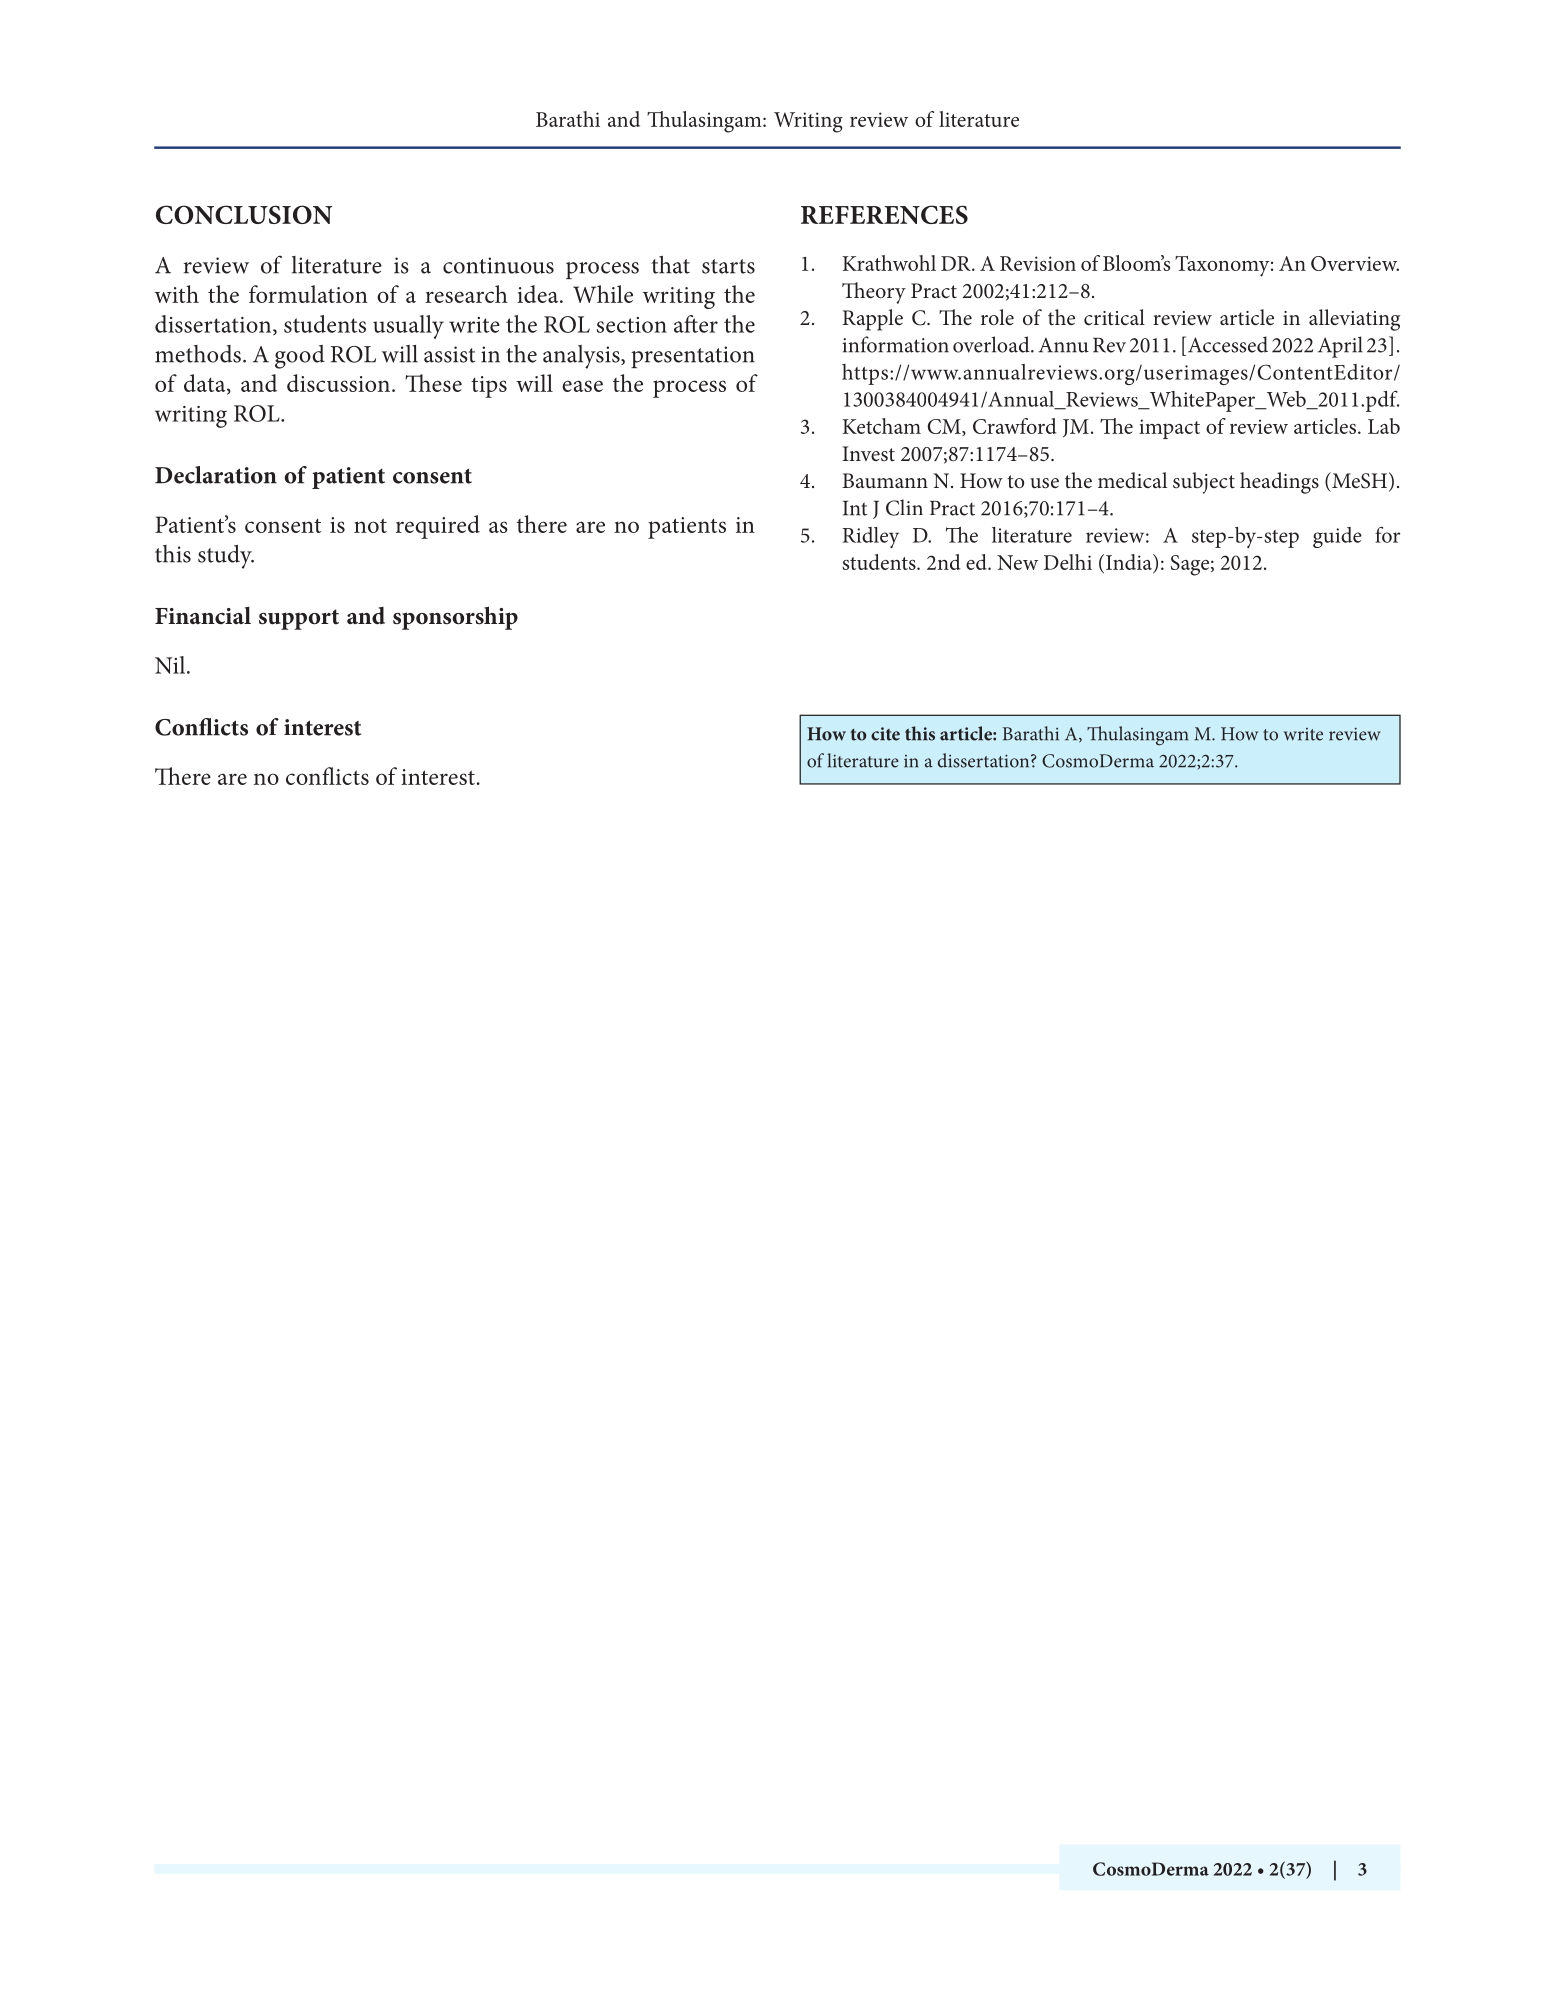 This screenshot has height=1999, width=1555. What do you see at coordinates (171, 665) in the screenshot?
I see `Nil` at bounding box center [171, 665].
